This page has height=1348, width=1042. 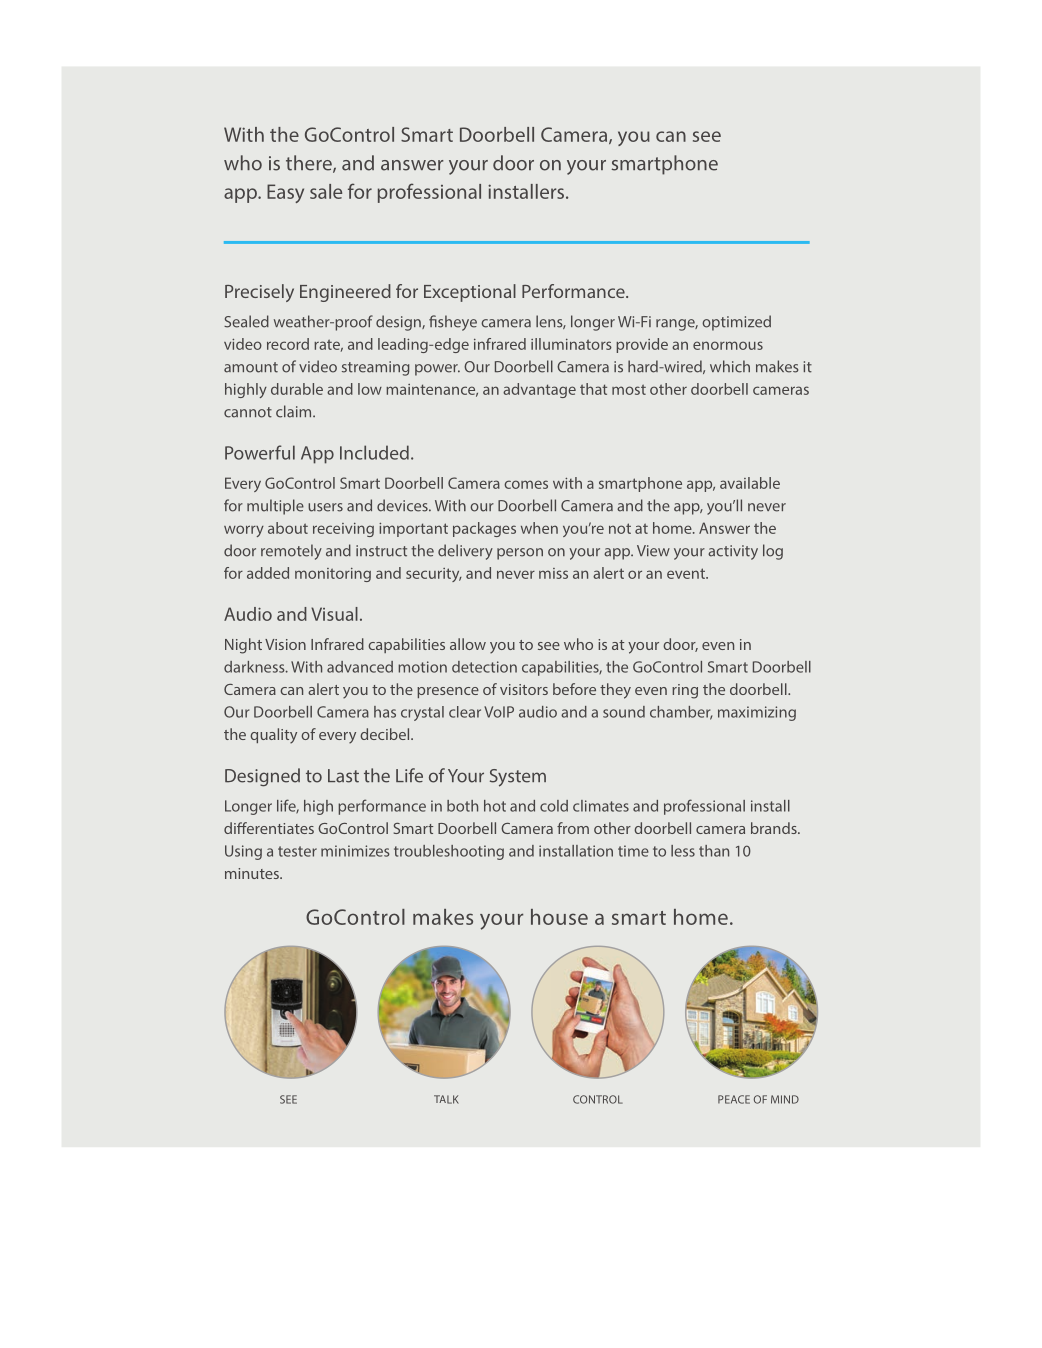 I want to click on house, so click(x=559, y=917).
